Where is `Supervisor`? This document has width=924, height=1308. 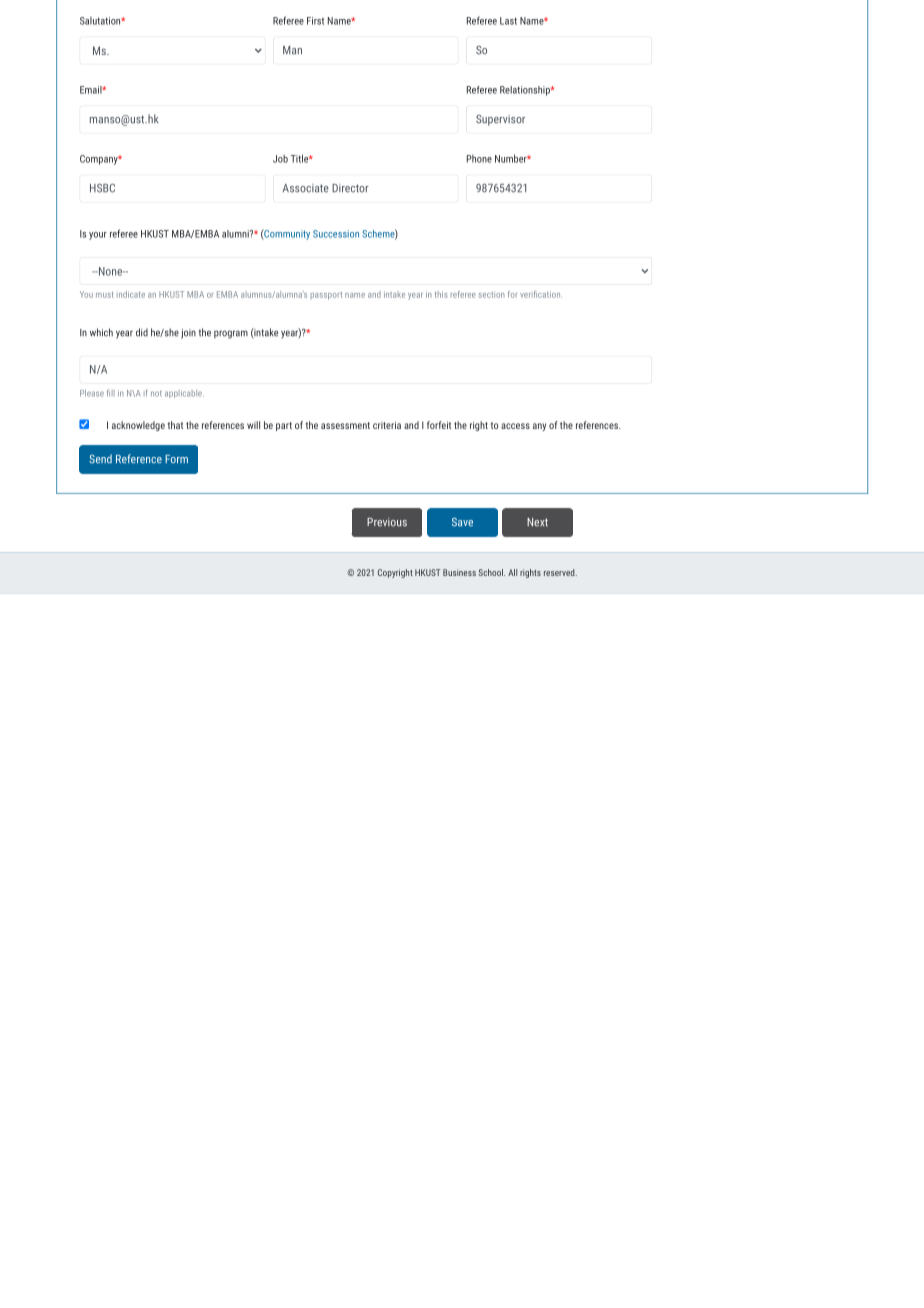 Supervisor is located at coordinates (500, 120).
